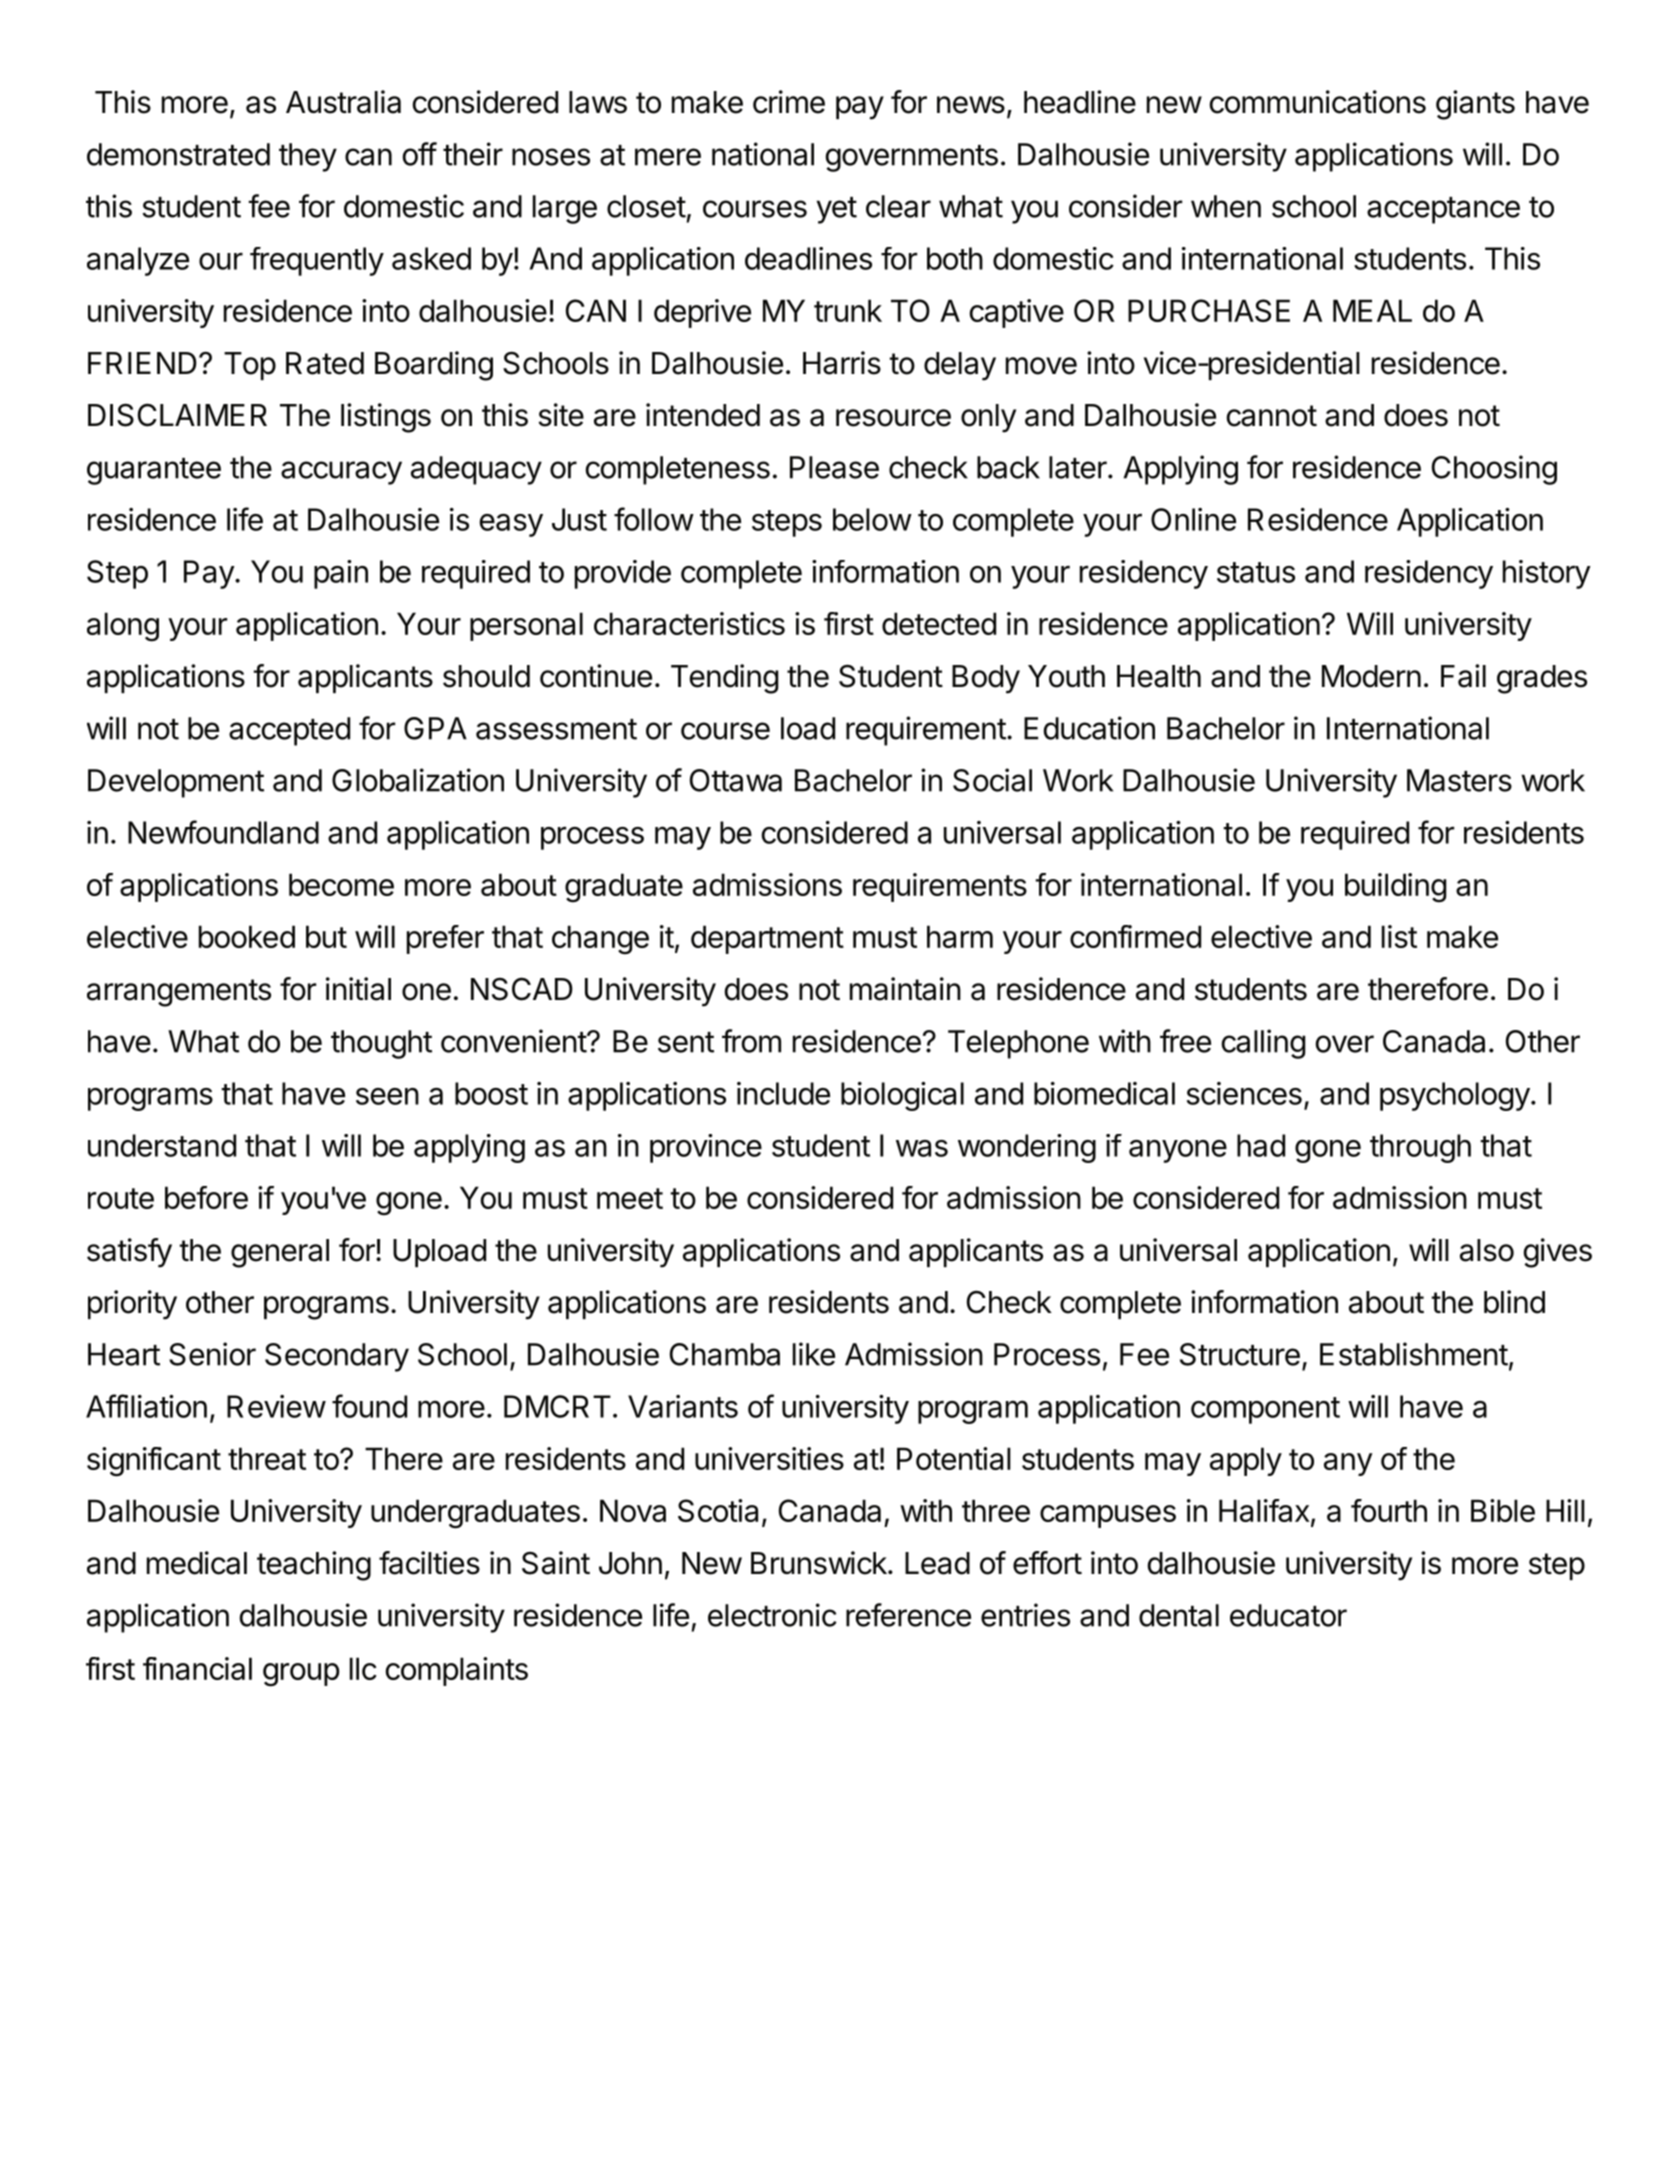 The image size is (1680, 2175). Describe the element at coordinates (341, 574) in the page. I see `pain` at that location.
